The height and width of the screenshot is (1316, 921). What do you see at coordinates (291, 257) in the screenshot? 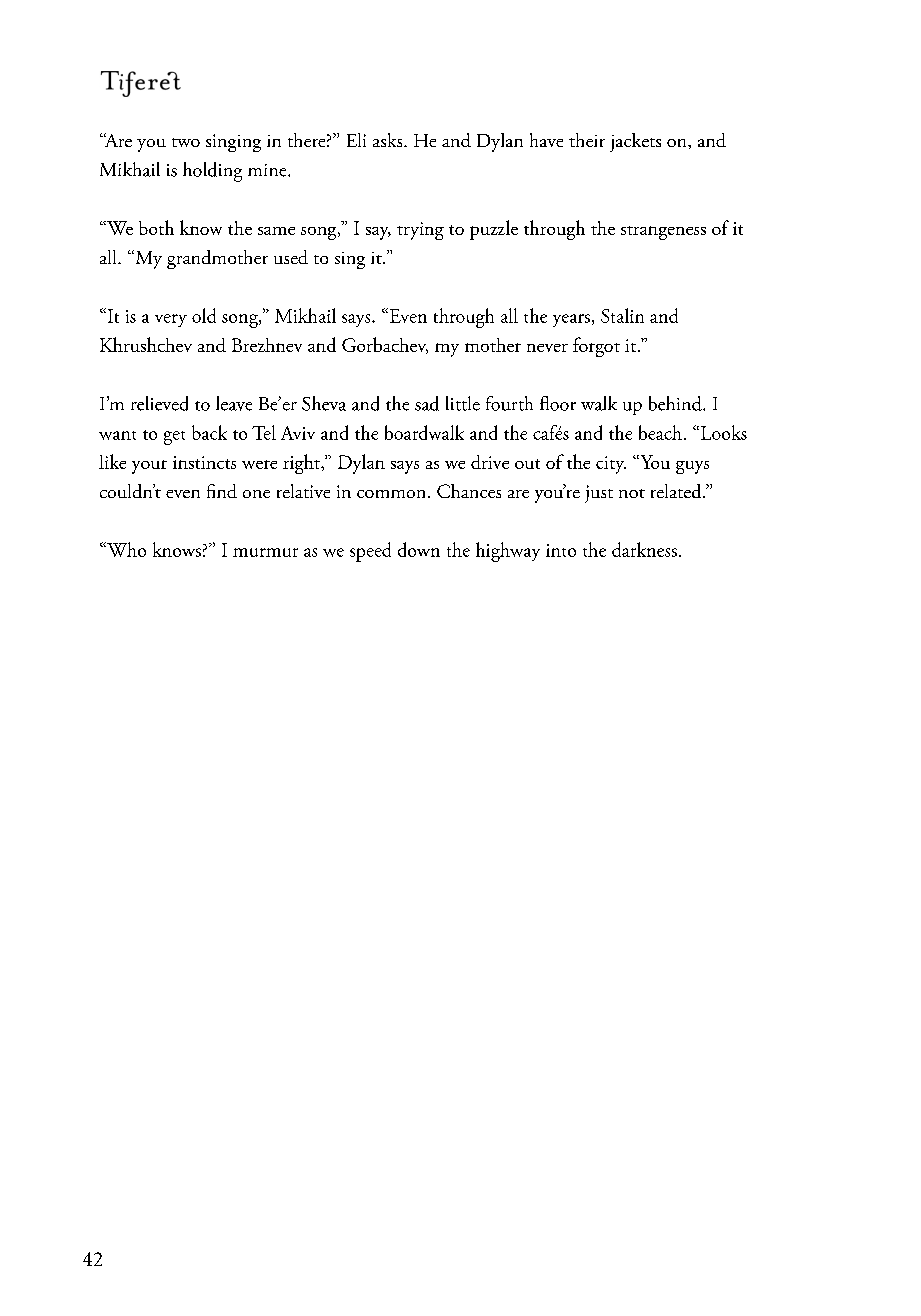
I see `used` at bounding box center [291, 257].
